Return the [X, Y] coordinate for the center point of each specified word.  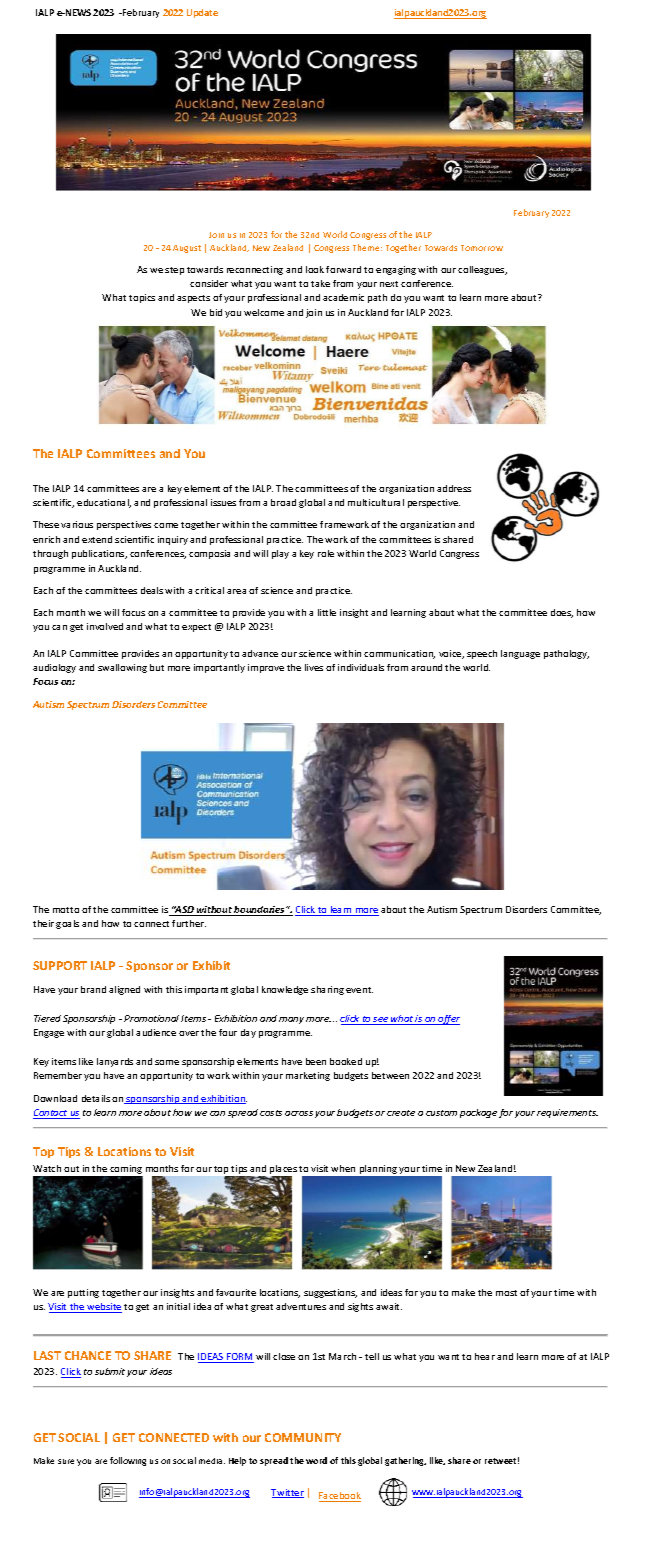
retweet [502, 1460]
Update [202, 13]
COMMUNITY [303, 1437]
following [128, 1461]
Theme [367, 247]
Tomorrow [482, 248]
